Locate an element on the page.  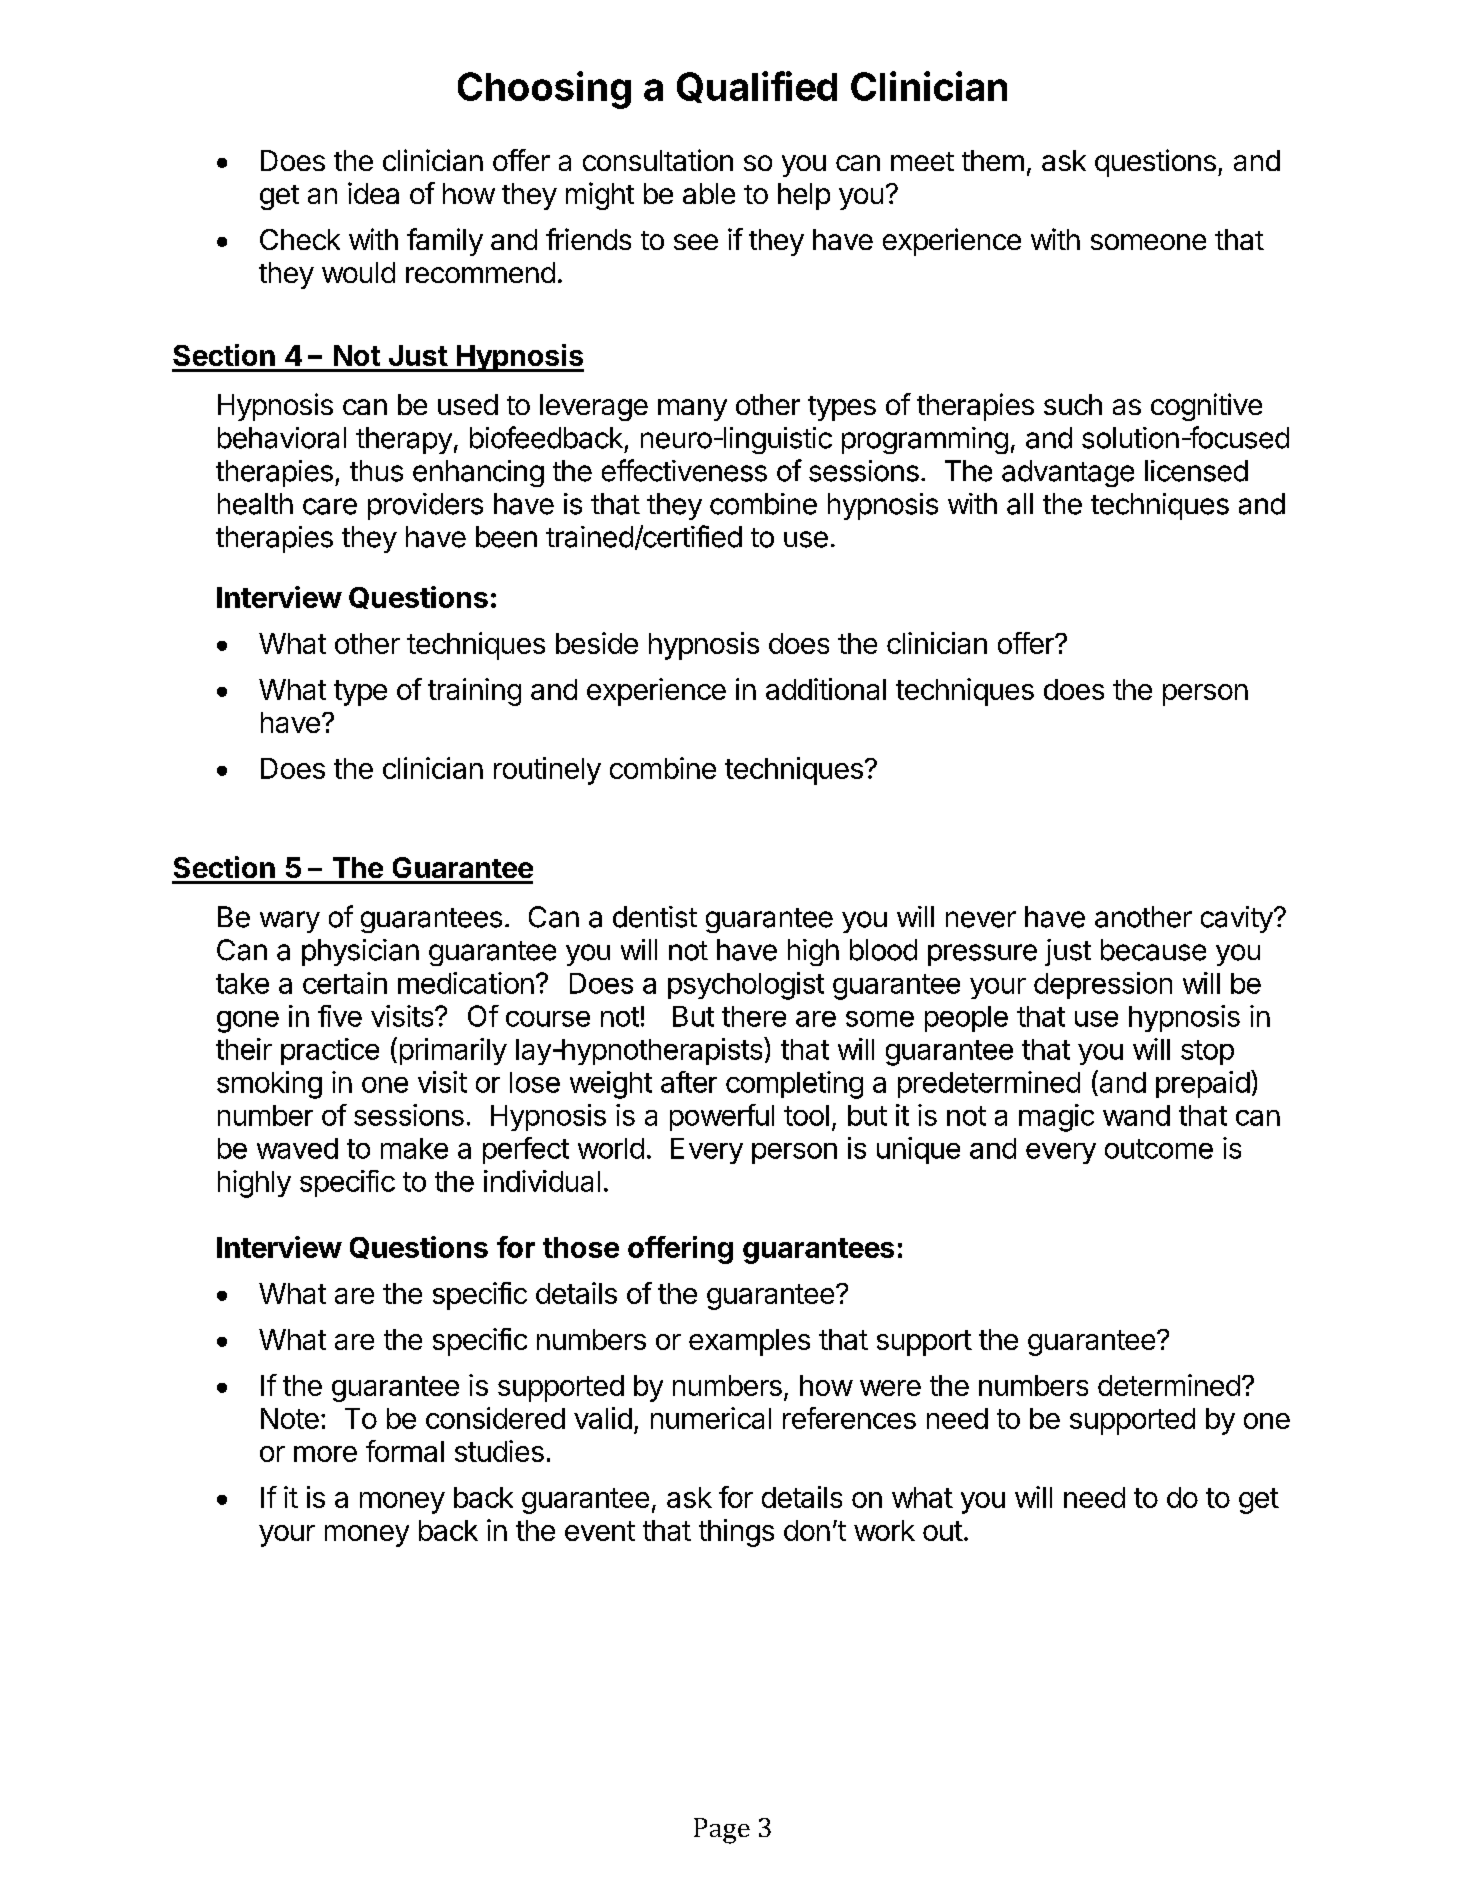
advantage is located at coordinates (1068, 473).
